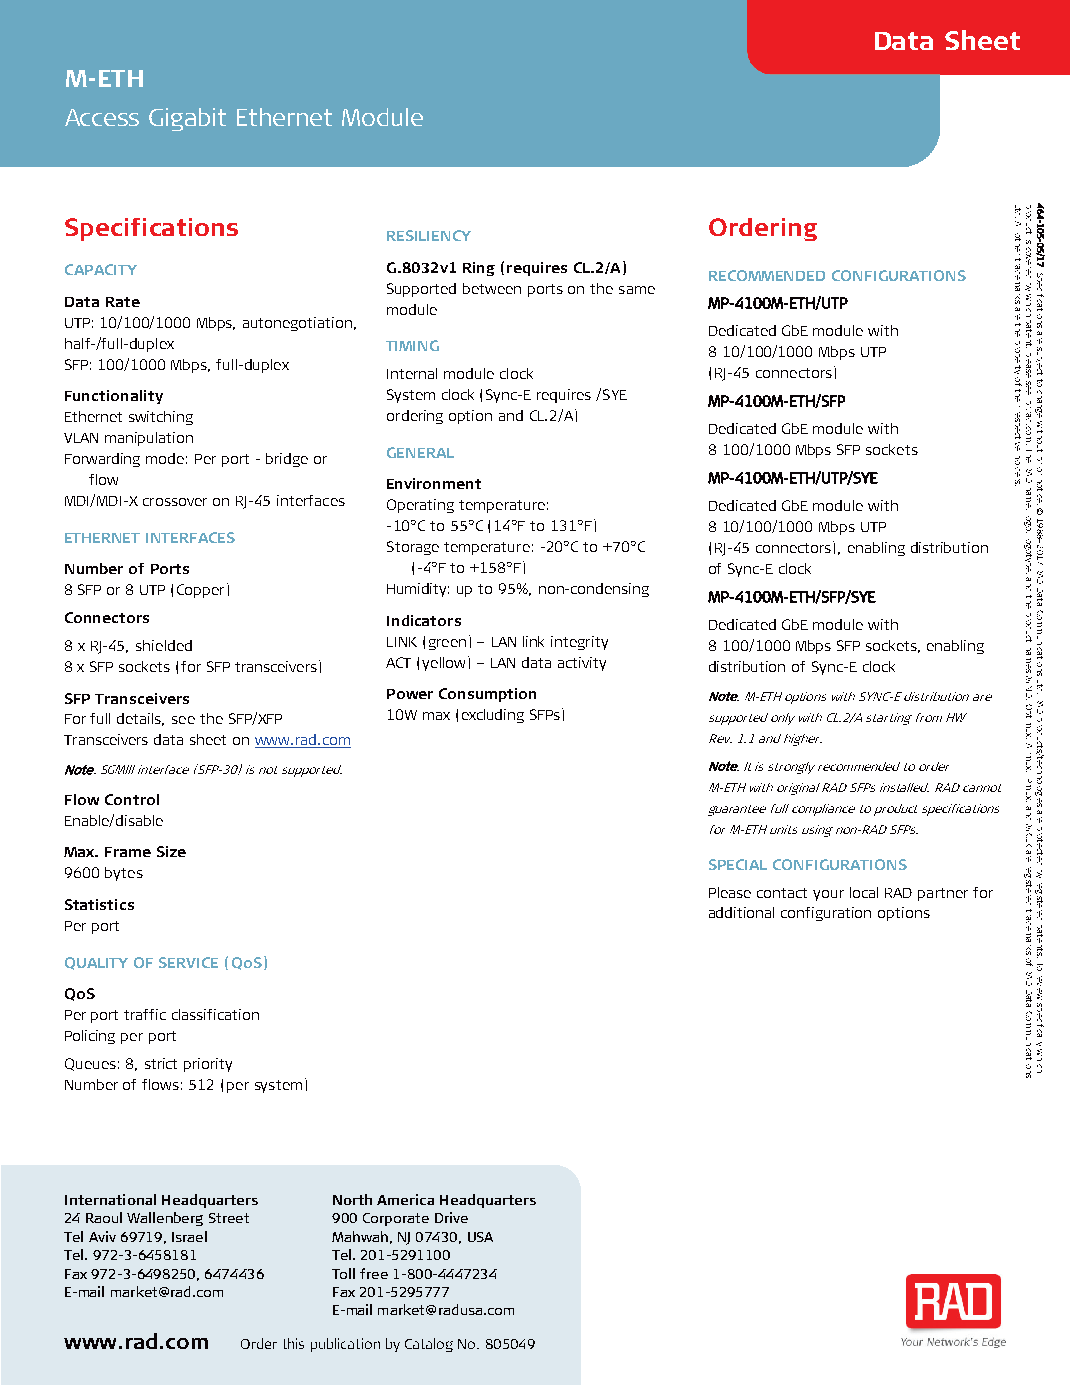 The image size is (1070, 1385). Describe the element at coordinates (429, 235) in the screenshot. I see `RESILIENCY` at that location.
